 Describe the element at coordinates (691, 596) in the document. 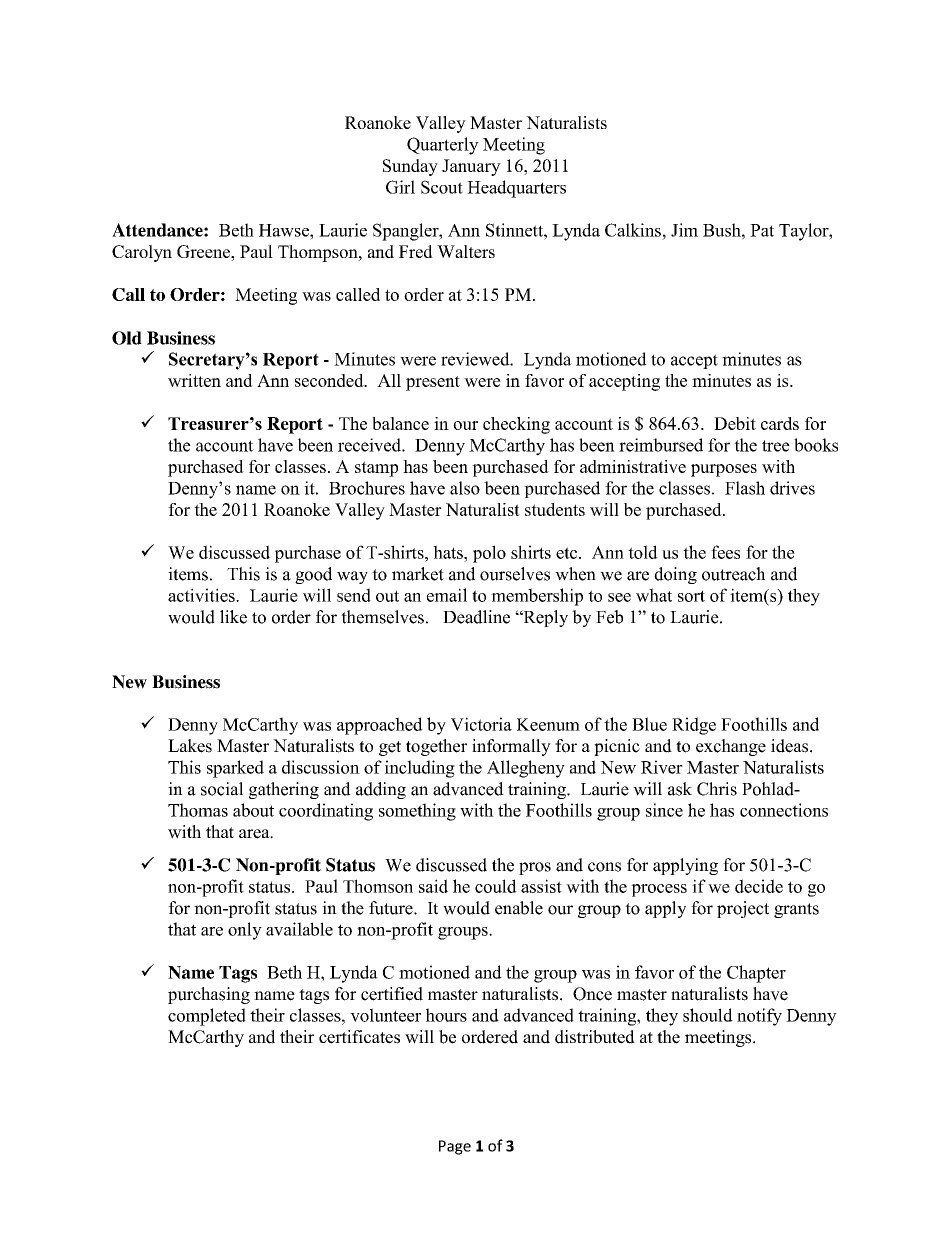

I see `sort` at that location.
